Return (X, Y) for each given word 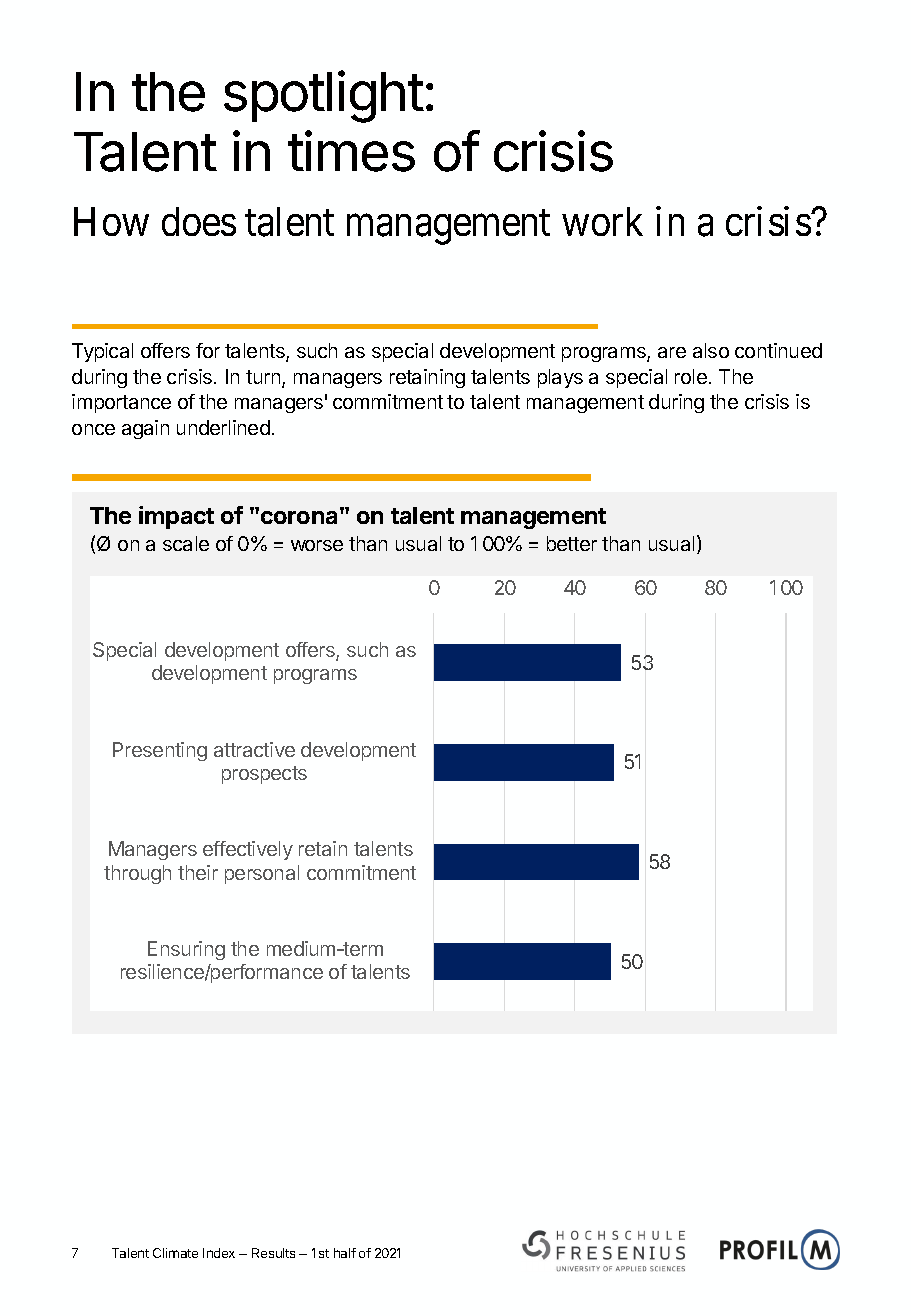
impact (176, 517)
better (572, 543)
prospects (264, 775)
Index (219, 1253)
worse (317, 545)
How (111, 221)
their (198, 872)
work (602, 221)
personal (262, 874)
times (351, 151)
